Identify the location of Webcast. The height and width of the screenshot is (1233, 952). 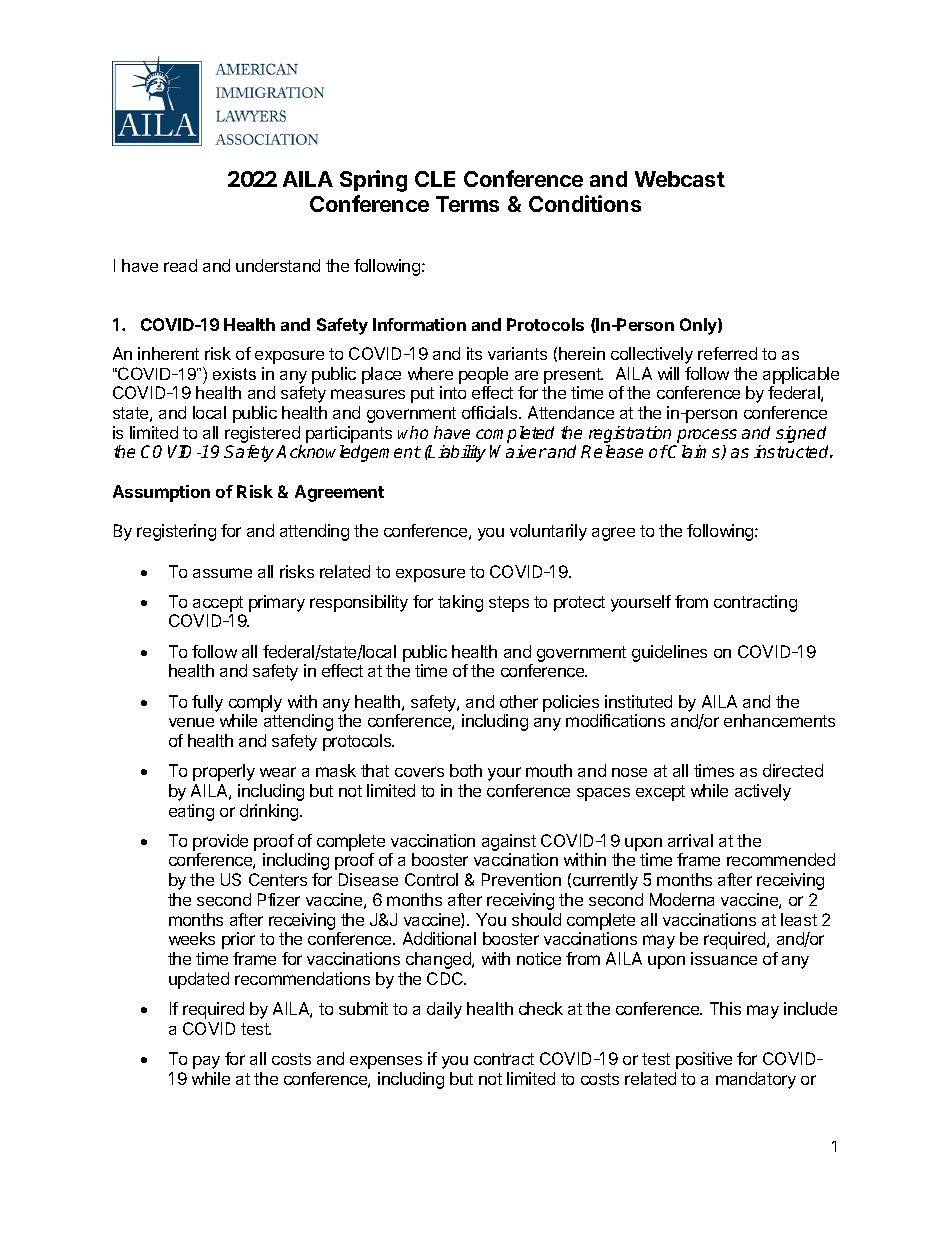
(680, 179).
